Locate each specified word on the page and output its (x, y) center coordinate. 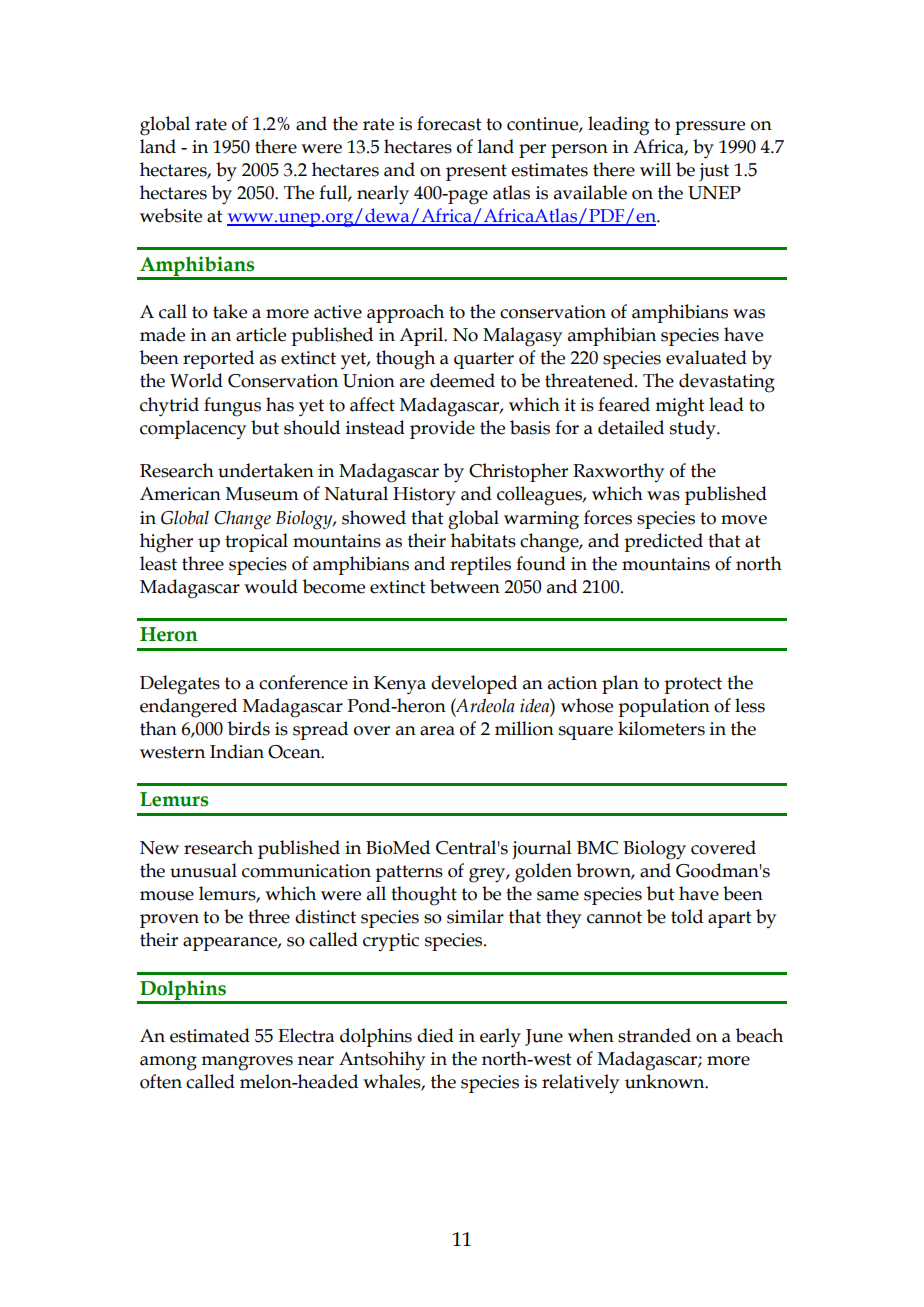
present (476, 172)
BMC (597, 848)
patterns (409, 873)
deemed (462, 380)
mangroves (247, 1063)
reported (218, 359)
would (271, 586)
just (714, 172)
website (171, 215)
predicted (663, 542)
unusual (203, 870)
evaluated (706, 357)
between (465, 586)
